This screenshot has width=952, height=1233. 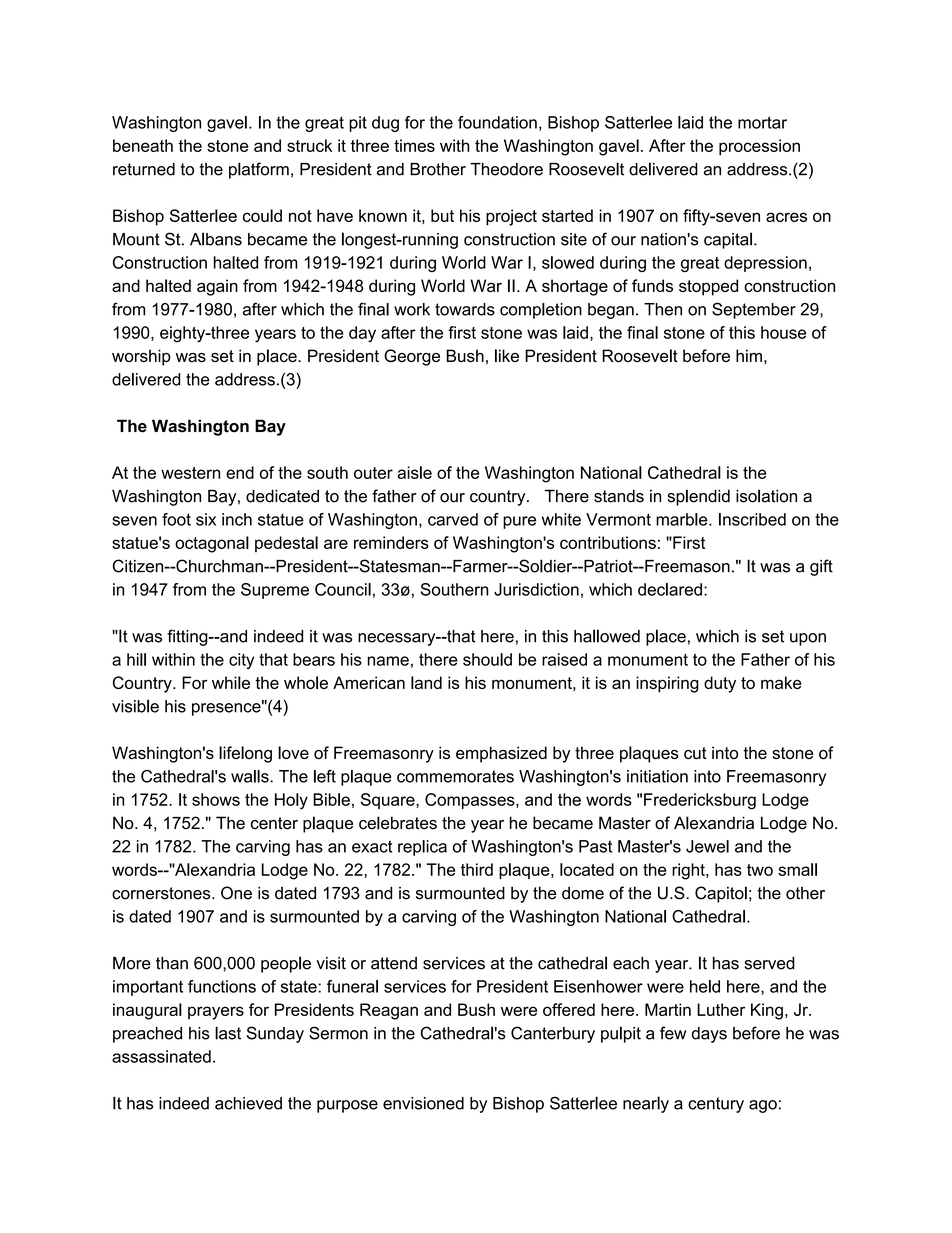 I want to click on achieved, so click(x=248, y=1103).
